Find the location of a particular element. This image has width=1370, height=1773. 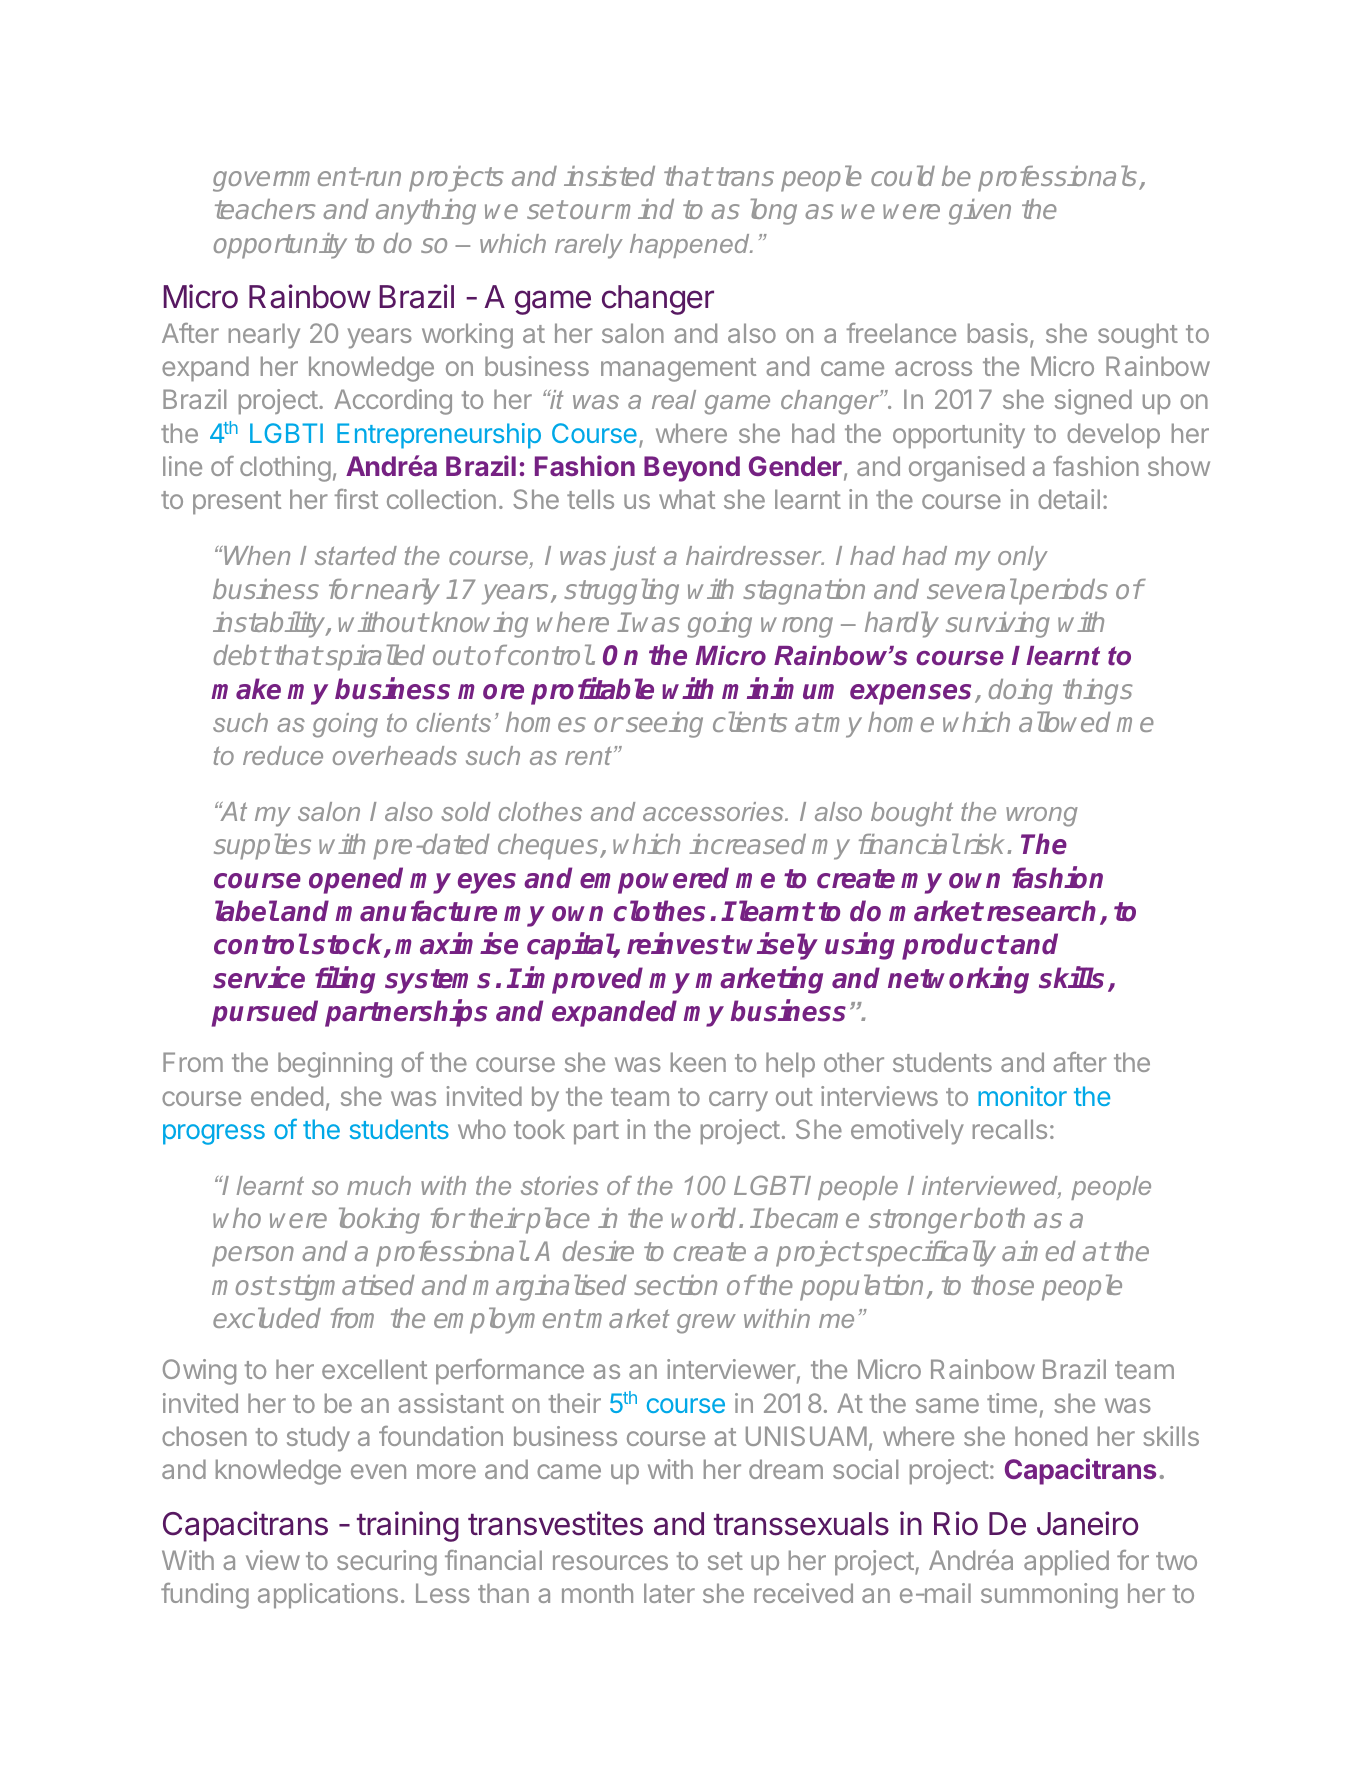

When is located at coordinates (256, 555).
